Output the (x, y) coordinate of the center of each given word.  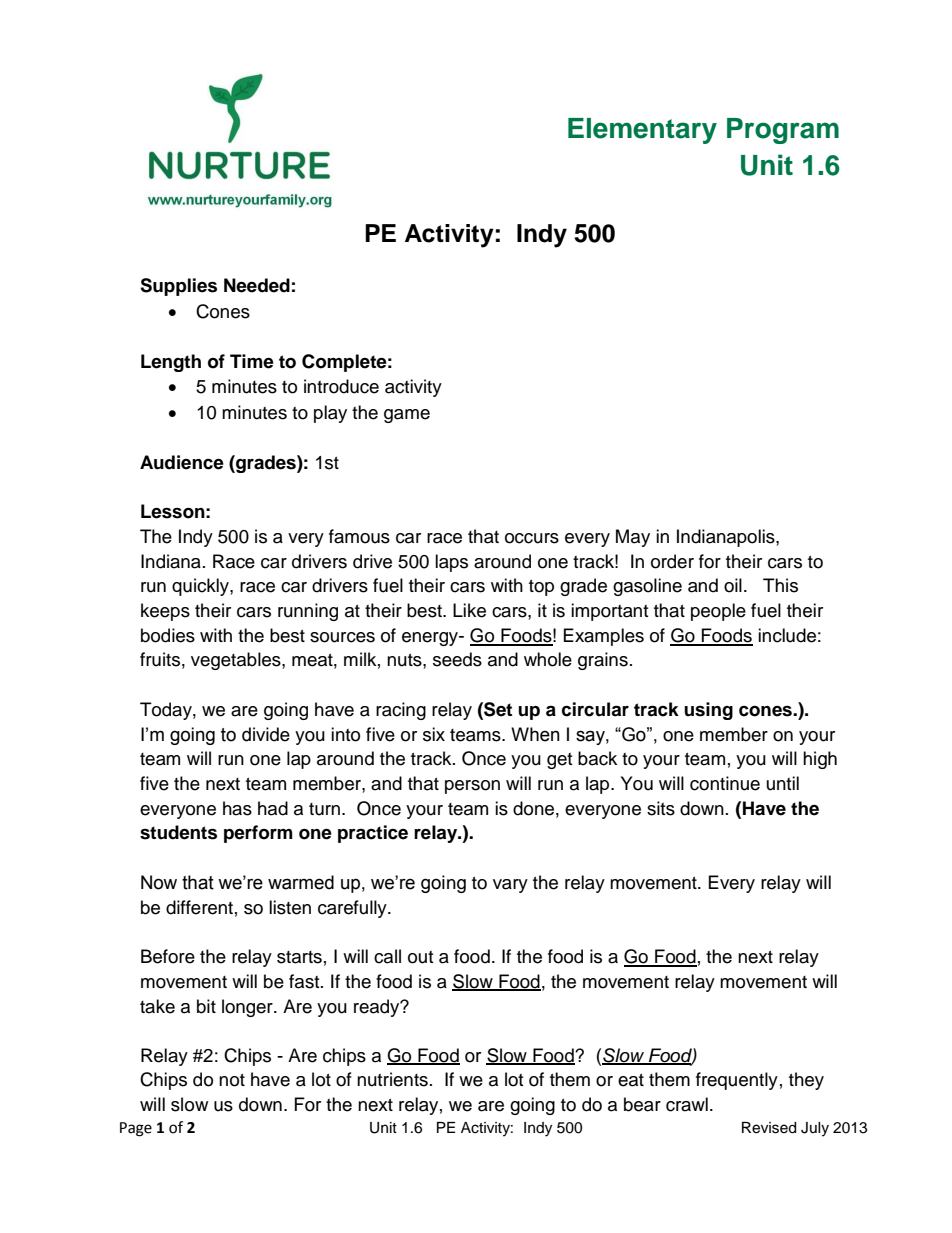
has (237, 808)
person (472, 787)
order (672, 561)
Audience (182, 462)
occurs (532, 538)
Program (783, 131)
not (232, 1080)
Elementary (642, 131)
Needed (257, 285)
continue (725, 783)
